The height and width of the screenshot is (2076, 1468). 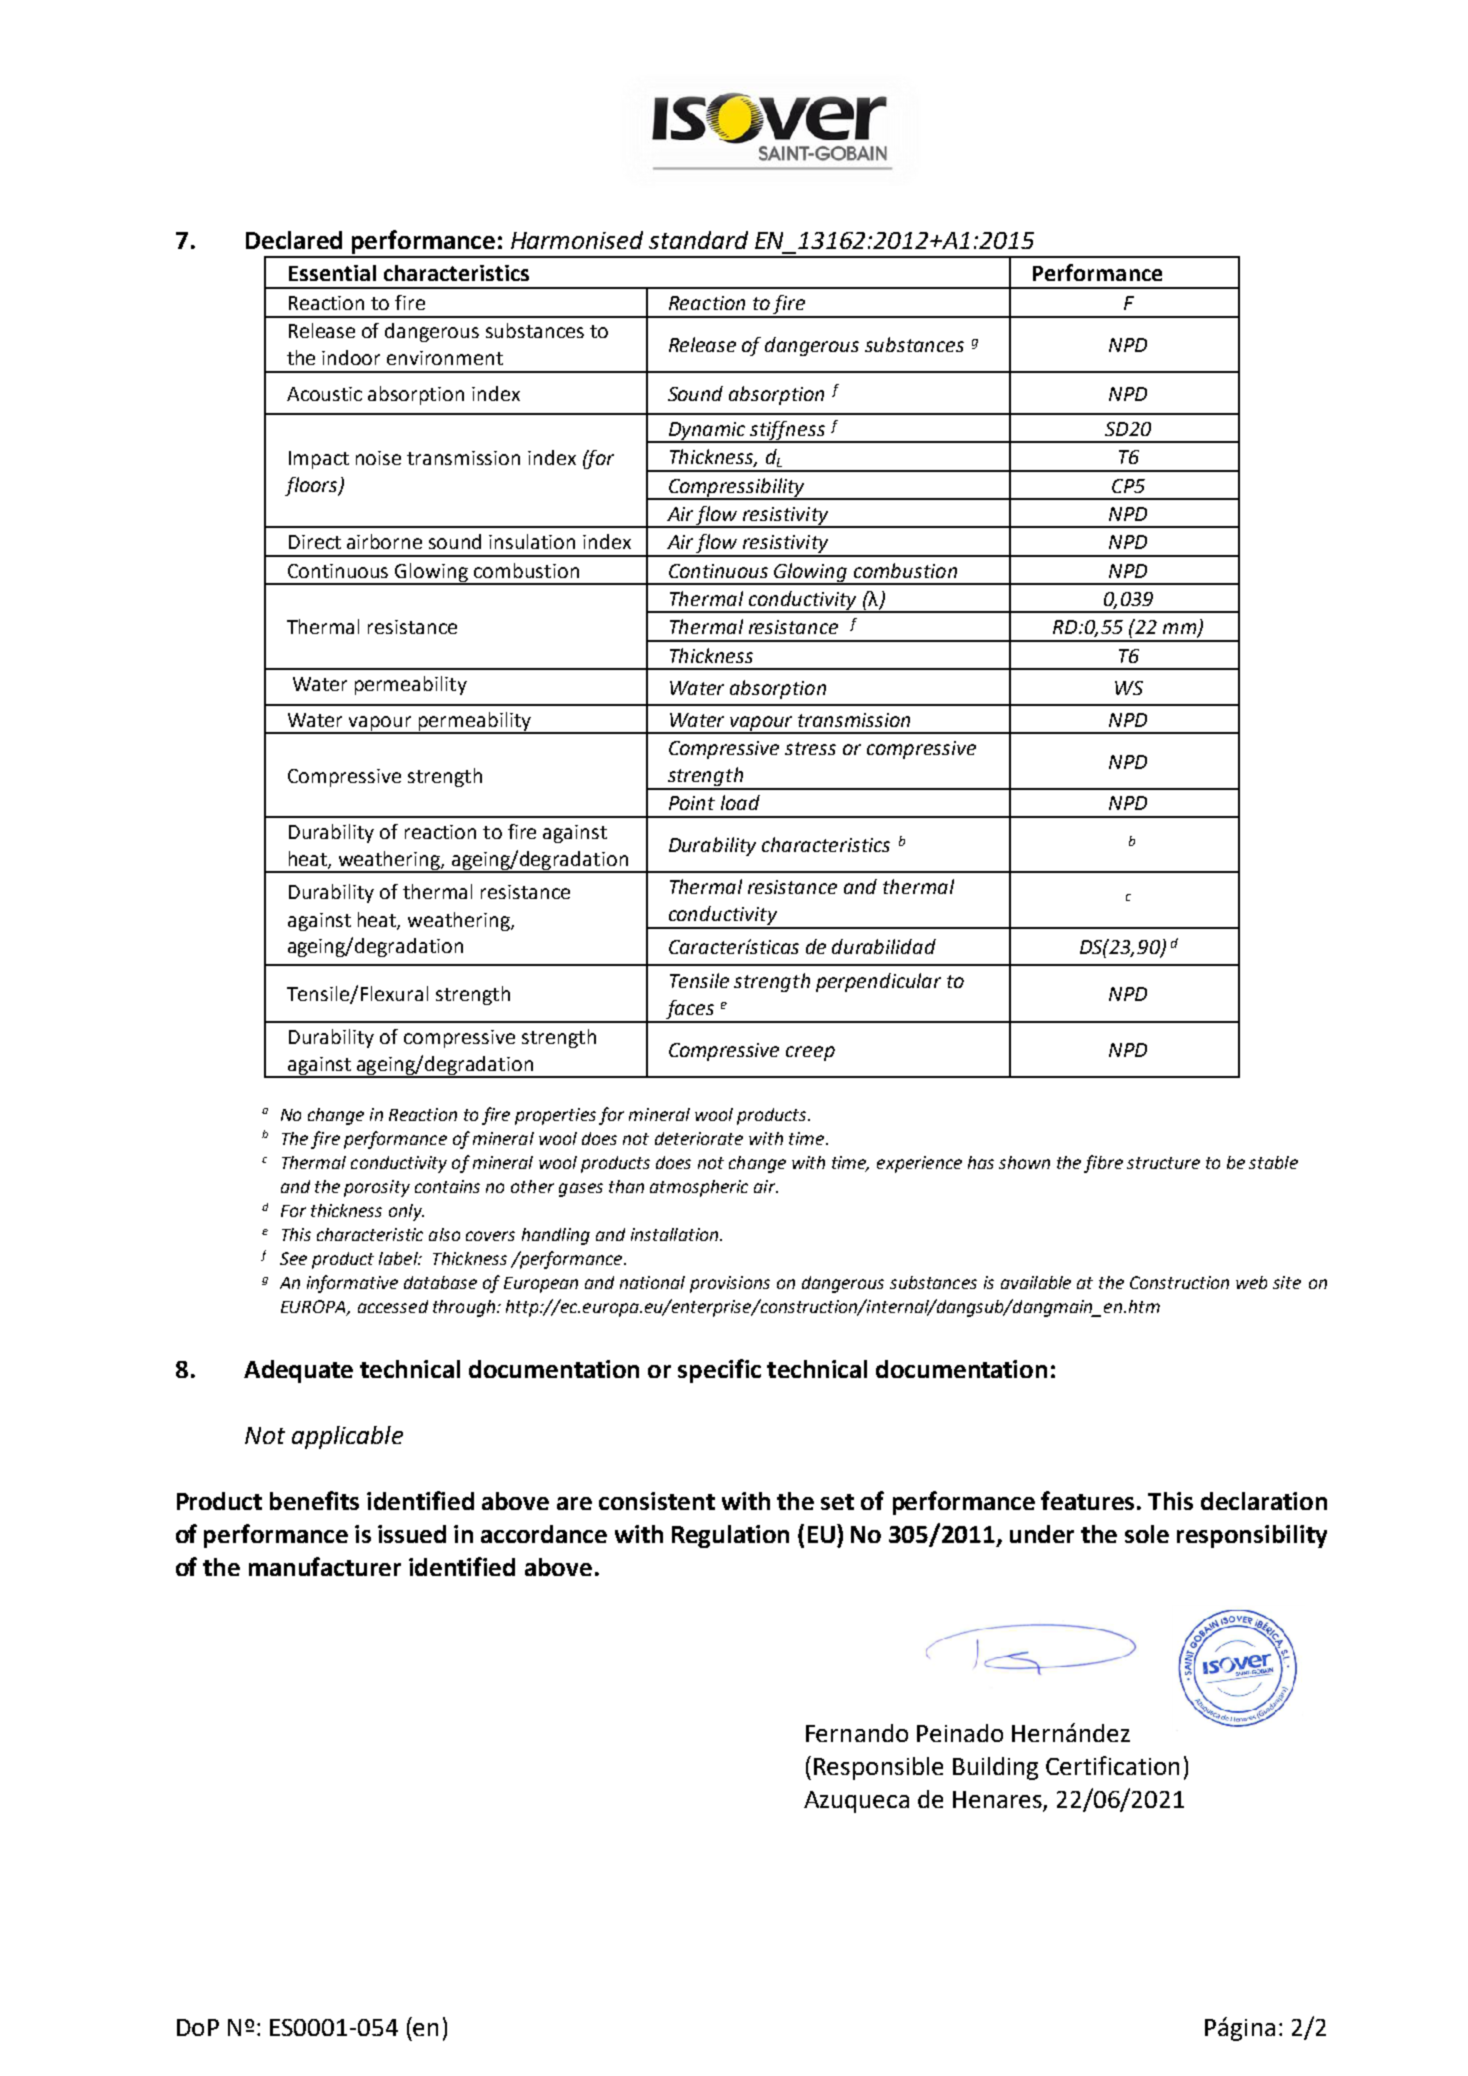 I want to click on standard, so click(x=698, y=240).
